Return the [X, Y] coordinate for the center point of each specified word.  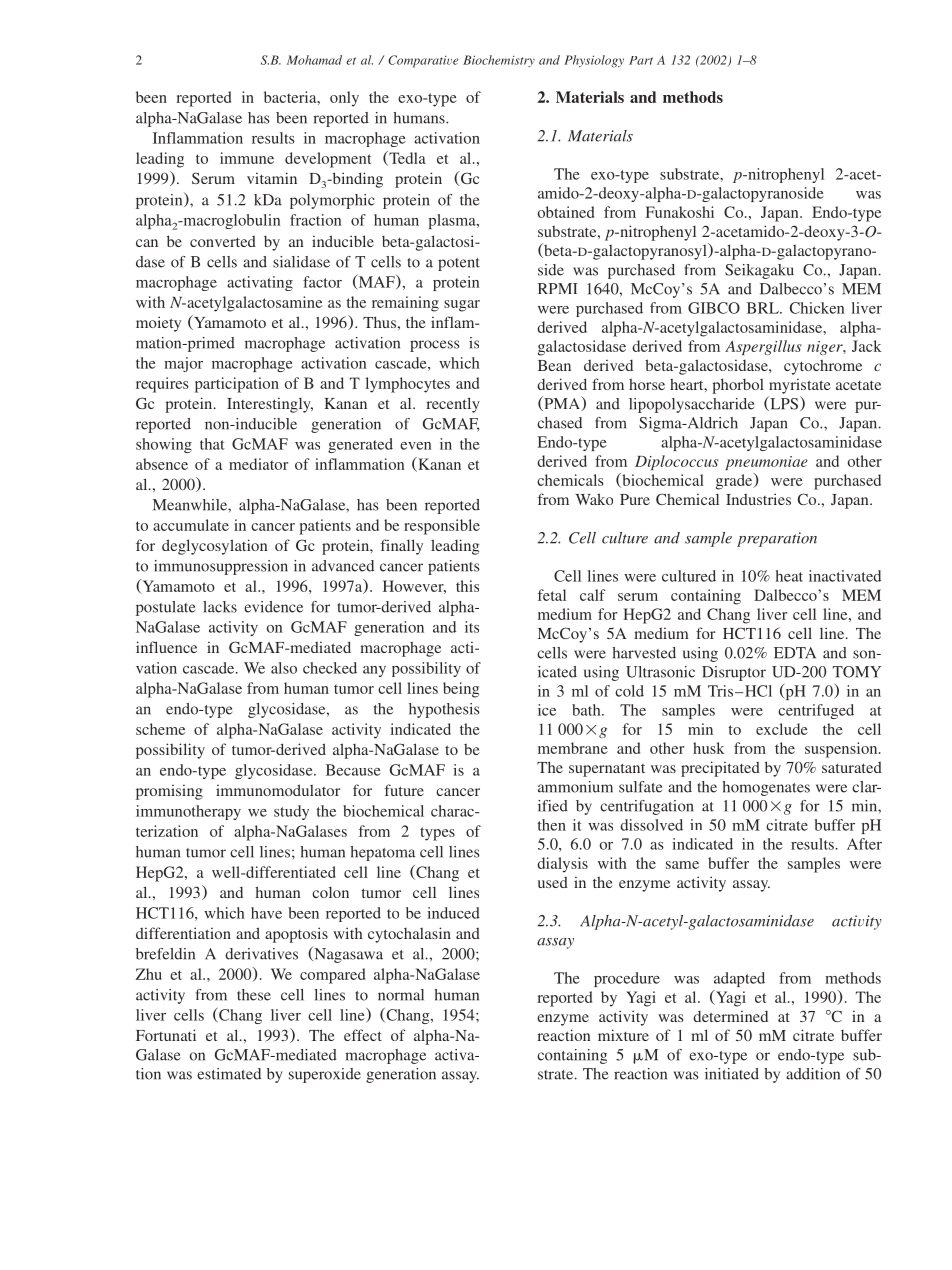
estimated [229, 1074]
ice [547, 710]
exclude [782, 729]
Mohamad [314, 60]
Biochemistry [499, 61]
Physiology [594, 61]
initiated [732, 1074]
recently [453, 405]
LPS [783, 403]
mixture [623, 1035]
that [212, 444]
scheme [160, 729]
